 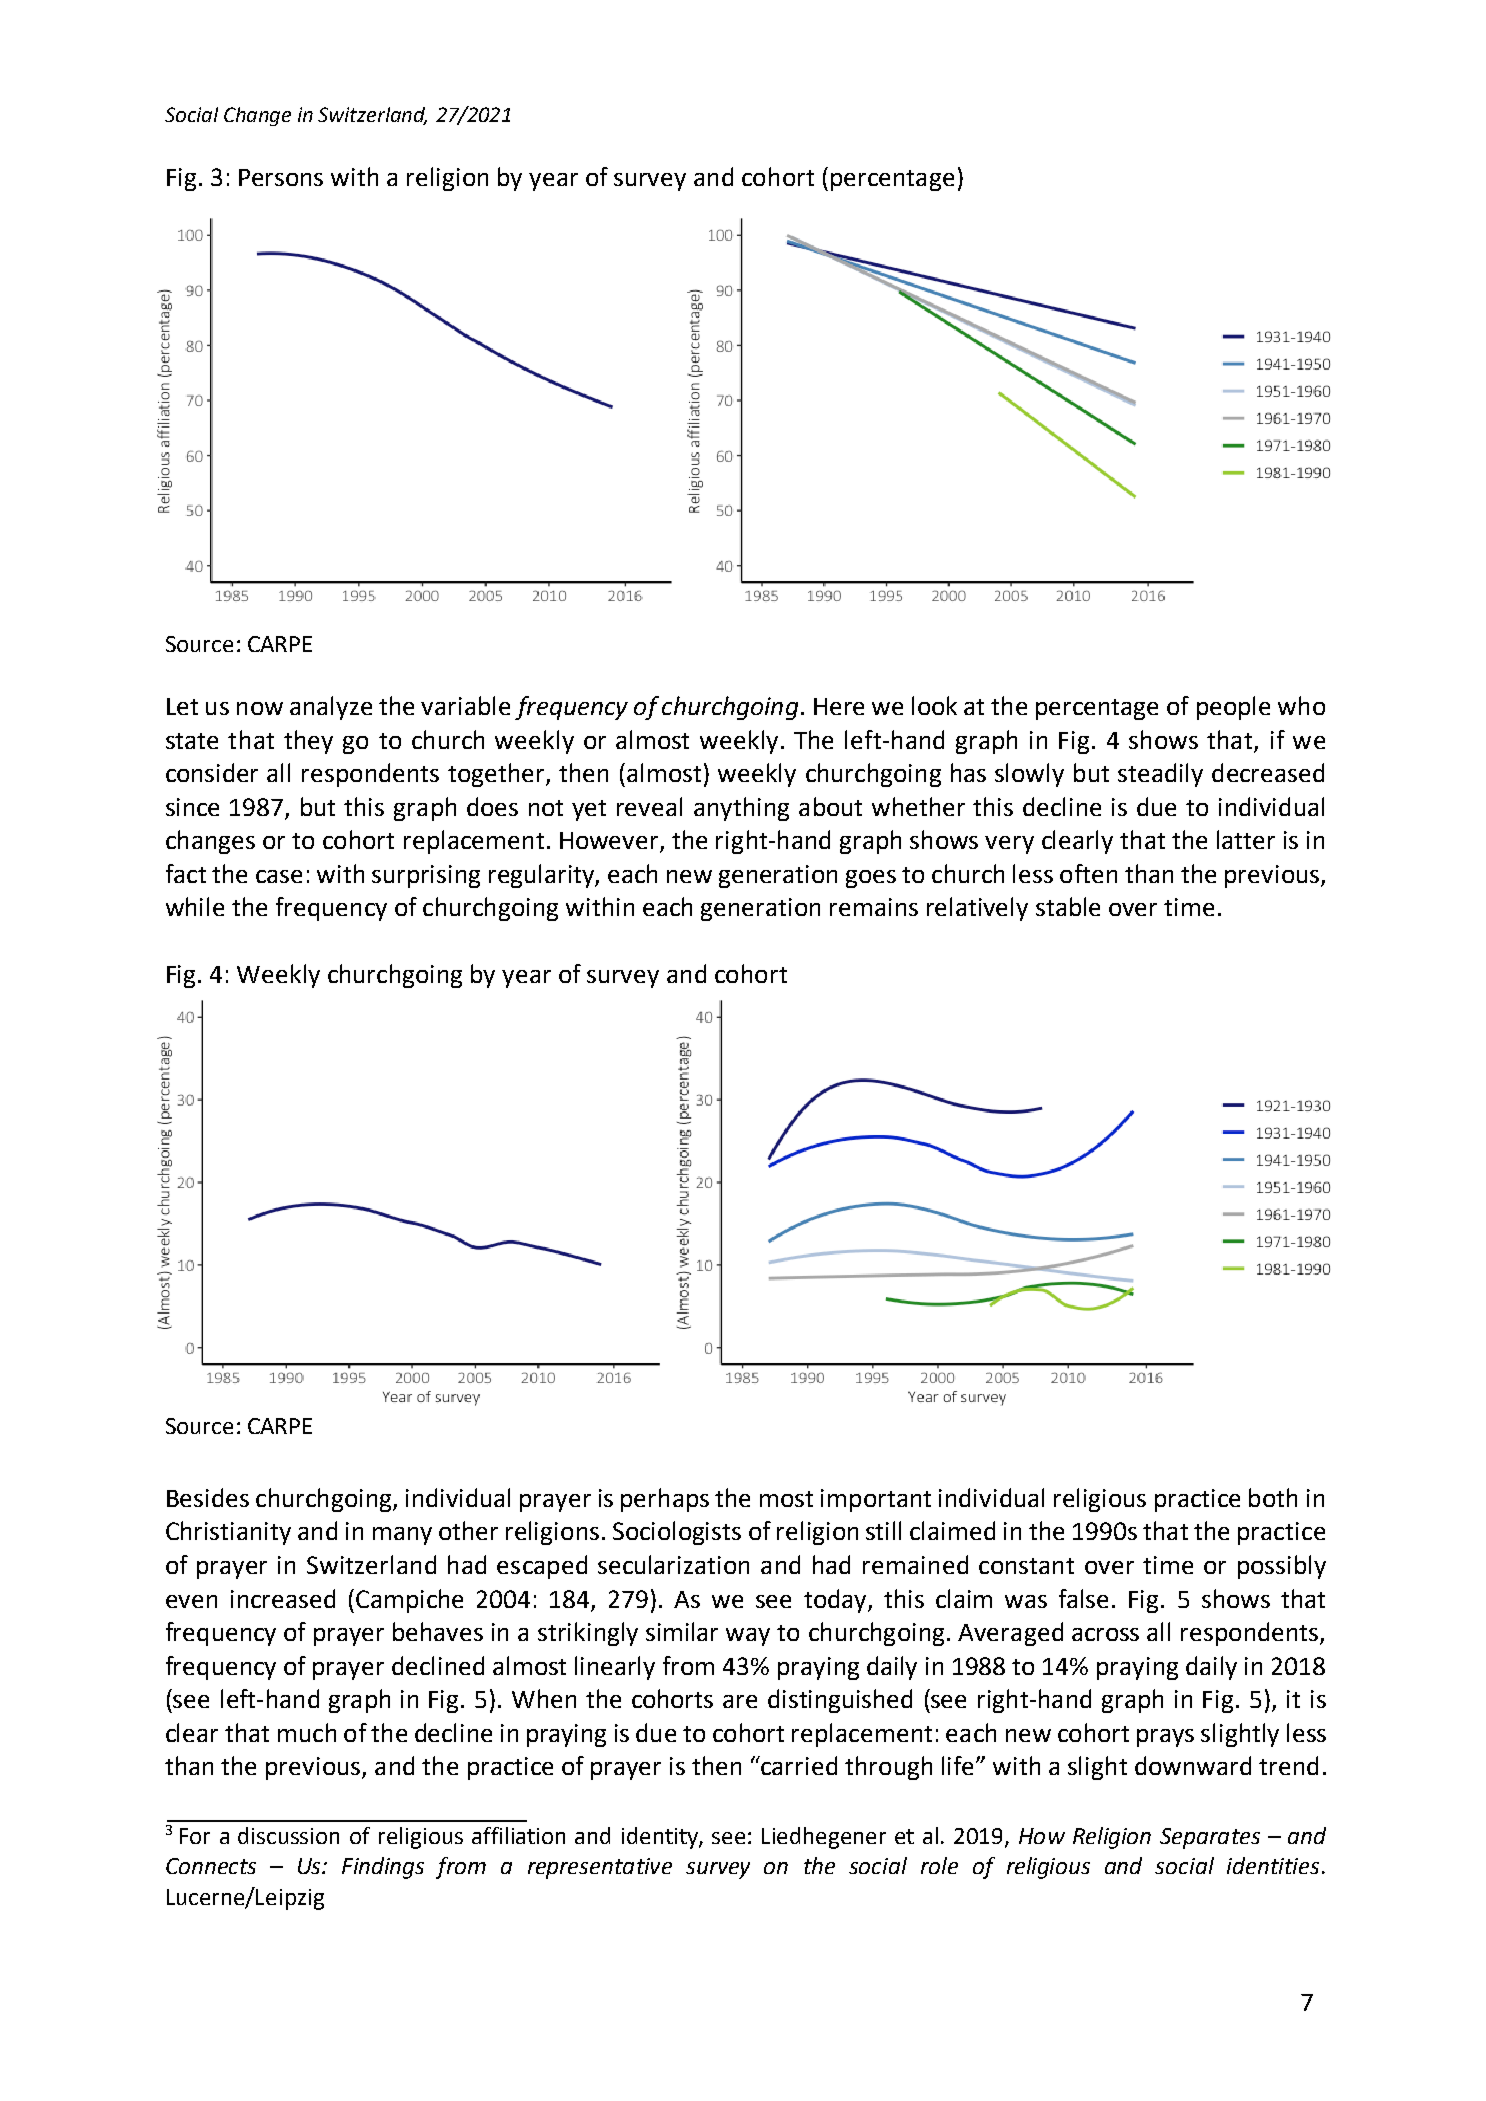 I want to click on people, so click(x=1233, y=708).
